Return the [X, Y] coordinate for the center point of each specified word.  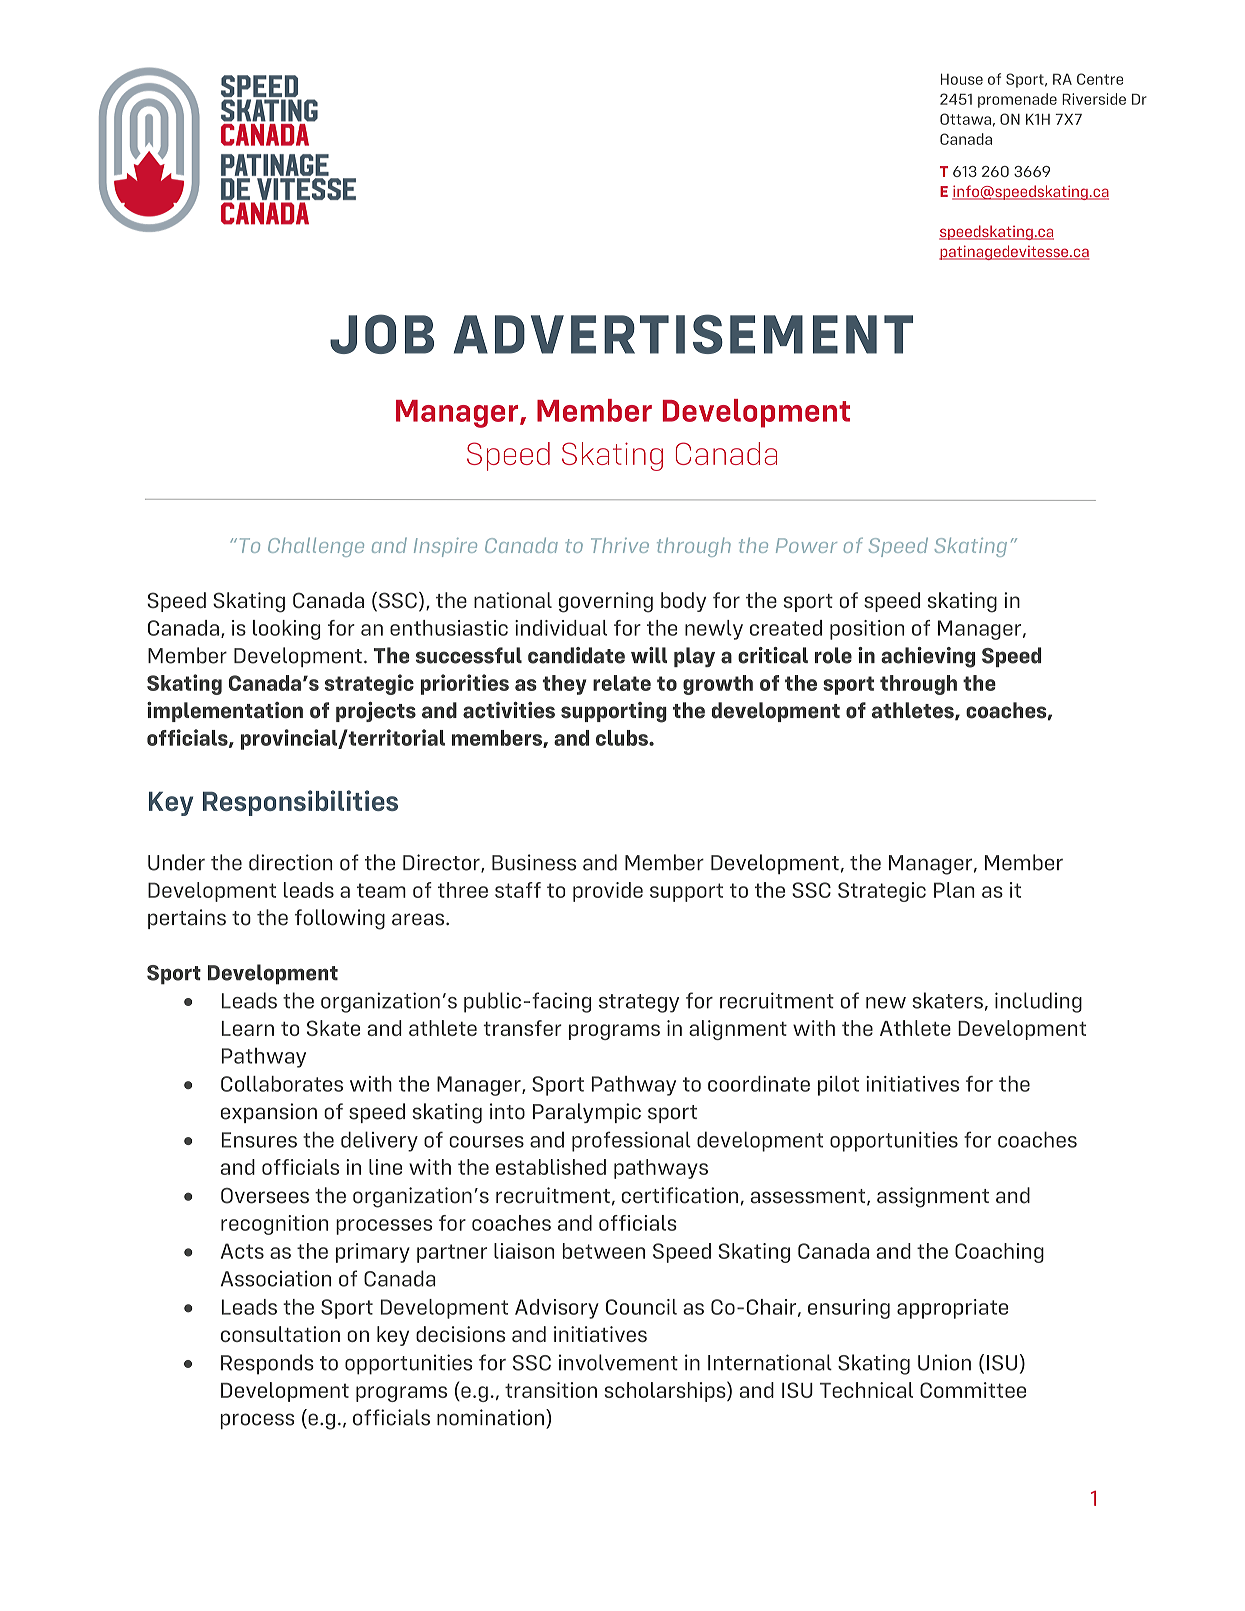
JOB [382, 334]
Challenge [316, 547]
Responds [267, 1364]
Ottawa [965, 119]
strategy [639, 1003]
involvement [618, 1362]
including [1038, 1002]
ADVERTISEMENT [683, 334]
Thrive [620, 545]
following [340, 919]
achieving [928, 657]
